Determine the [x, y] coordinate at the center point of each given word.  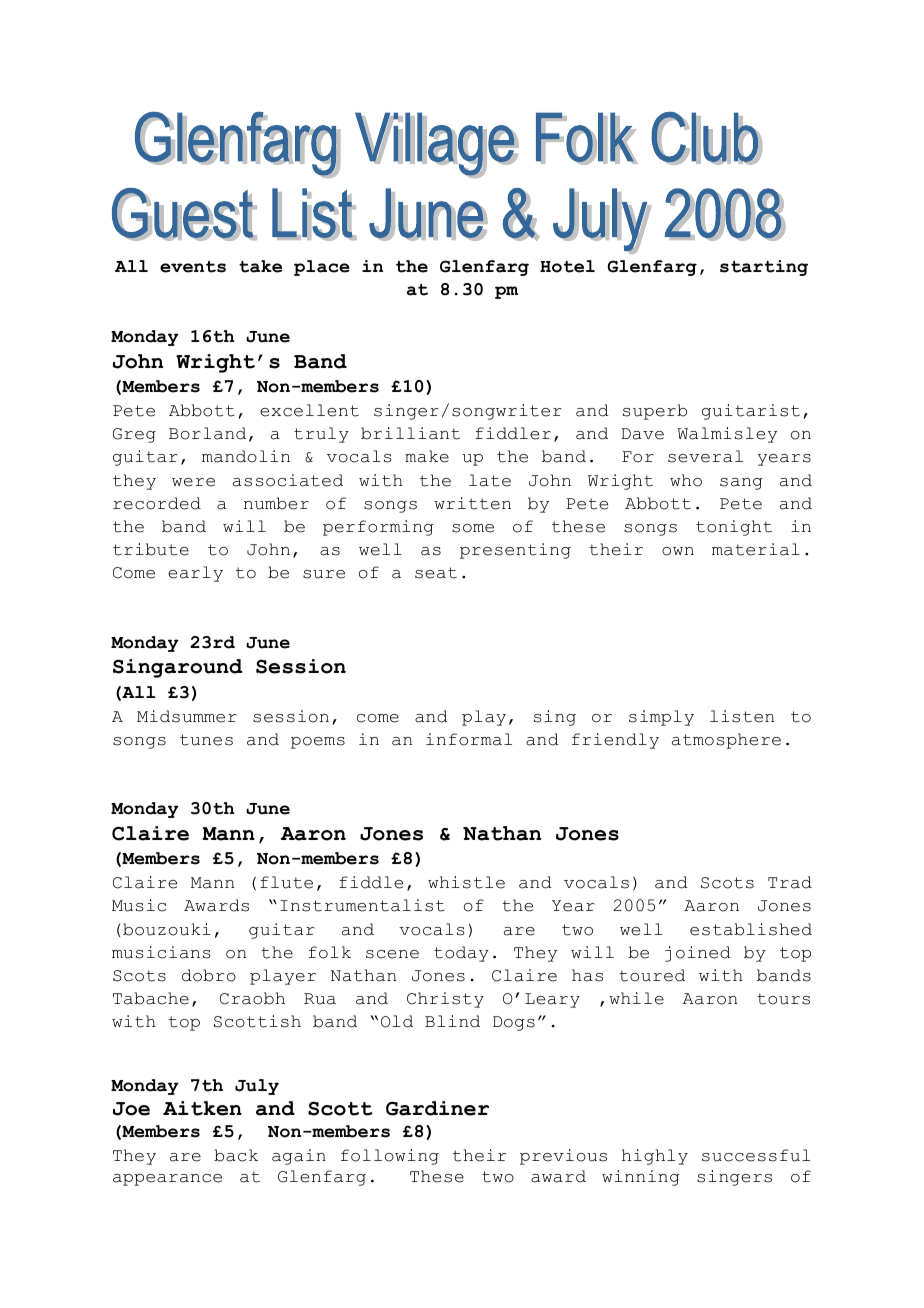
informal [469, 739]
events [193, 267]
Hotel [567, 266]
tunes [206, 740]
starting [764, 268]
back [236, 1155]
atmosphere [726, 741]
